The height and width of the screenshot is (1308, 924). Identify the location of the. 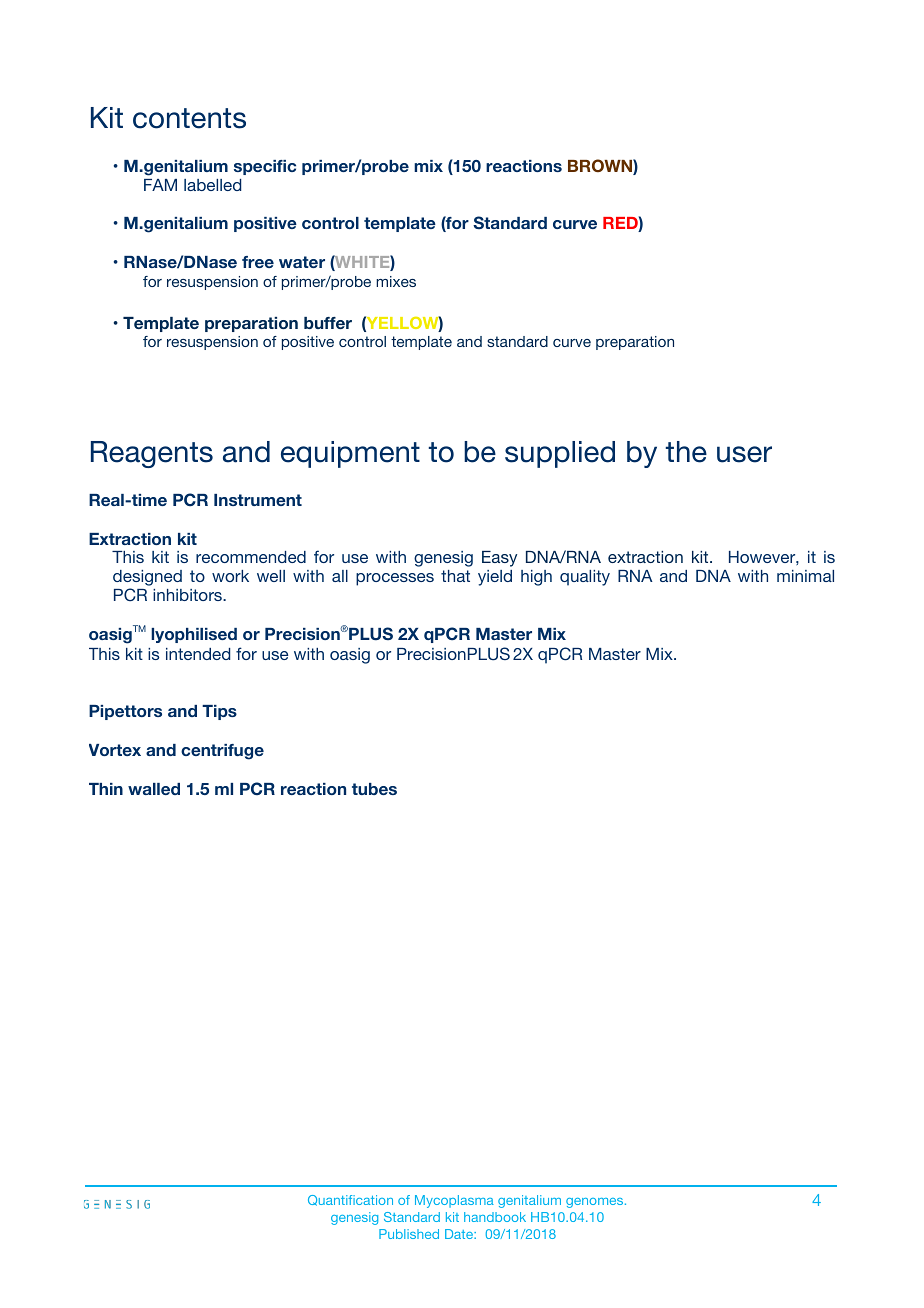
(686, 452).
